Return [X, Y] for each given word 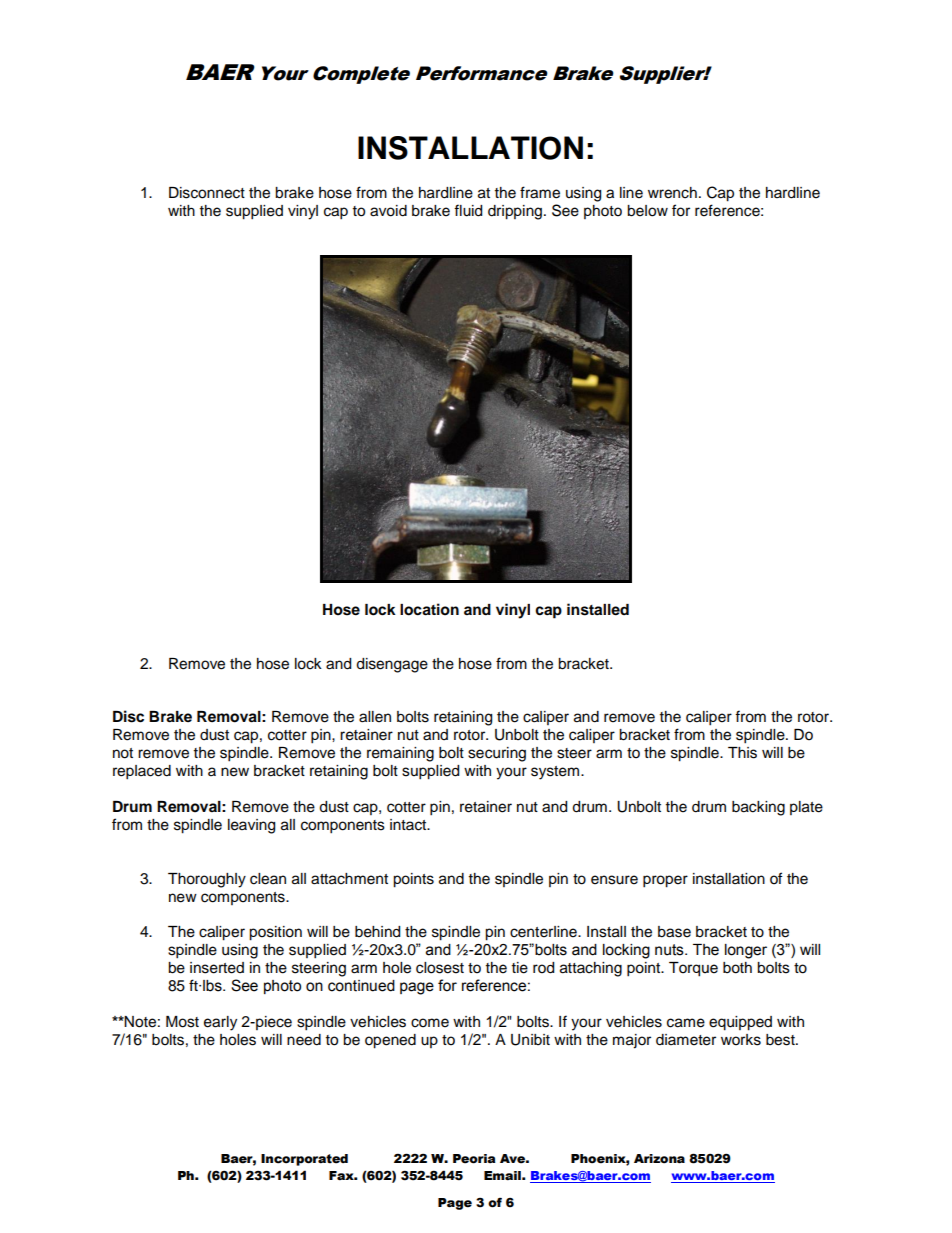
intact [409, 825]
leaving [251, 826]
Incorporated [304, 1160]
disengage [392, 665]
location [429, 609]
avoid [388, 211]
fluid [468, 210]
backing [758, 808]
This [742, 753]
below [647, 211]
